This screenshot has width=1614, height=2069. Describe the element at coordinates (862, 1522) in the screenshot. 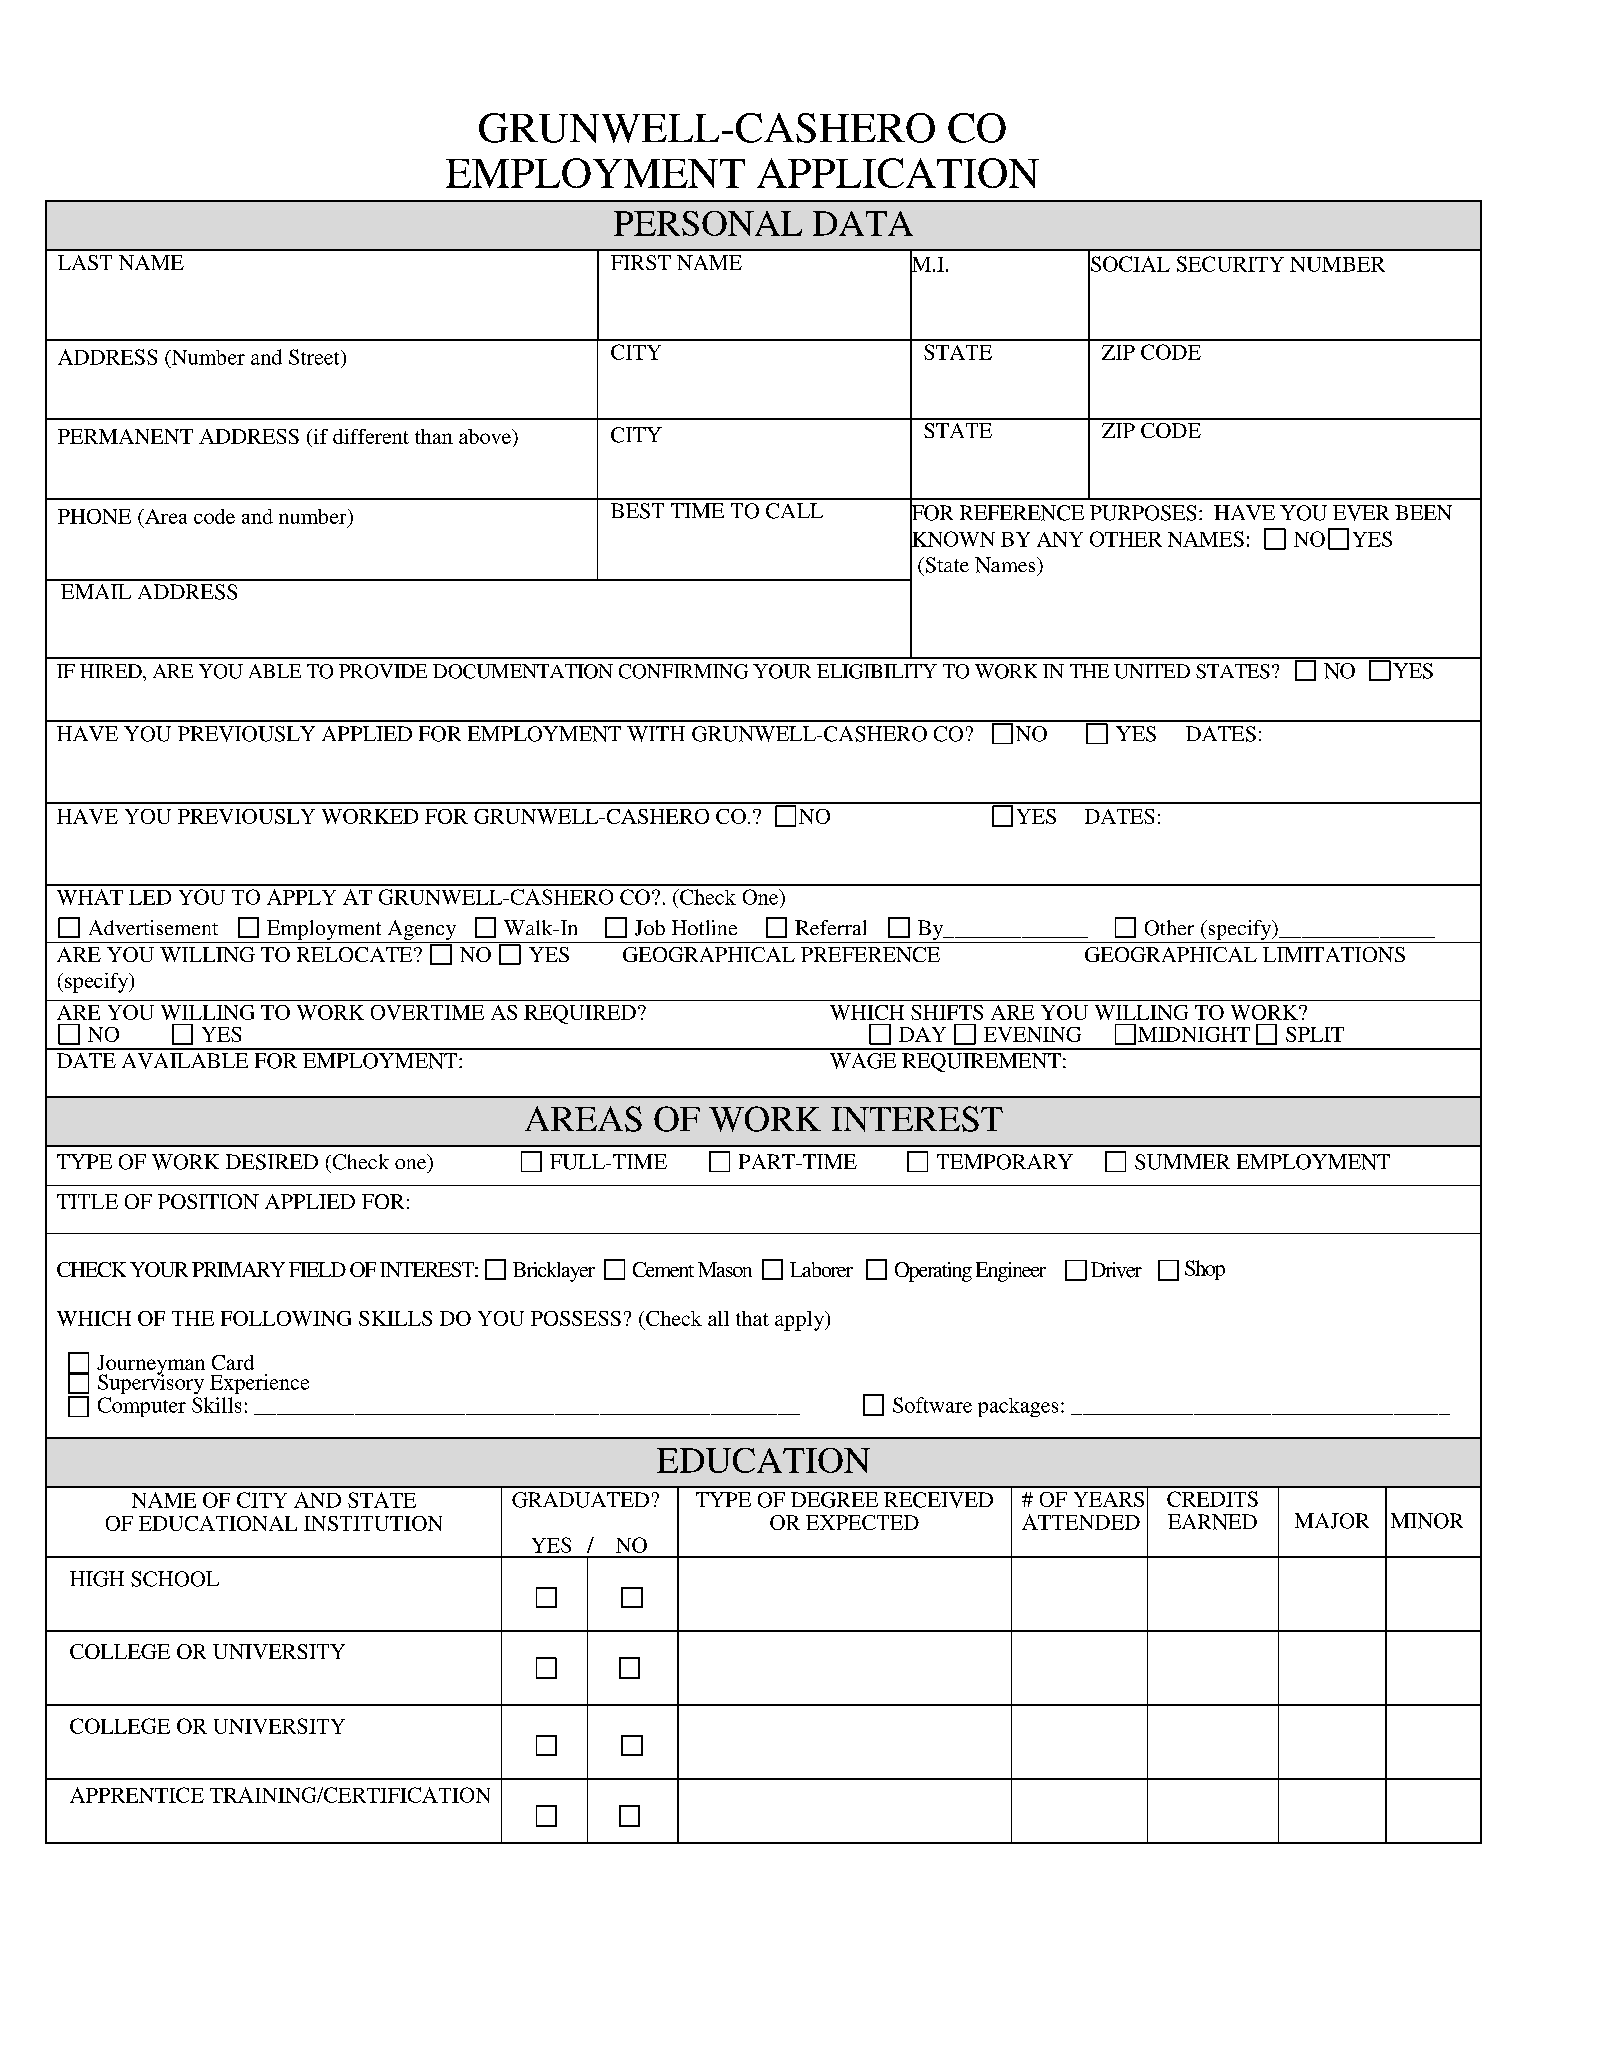

I see `EXPECTED` at that location.
